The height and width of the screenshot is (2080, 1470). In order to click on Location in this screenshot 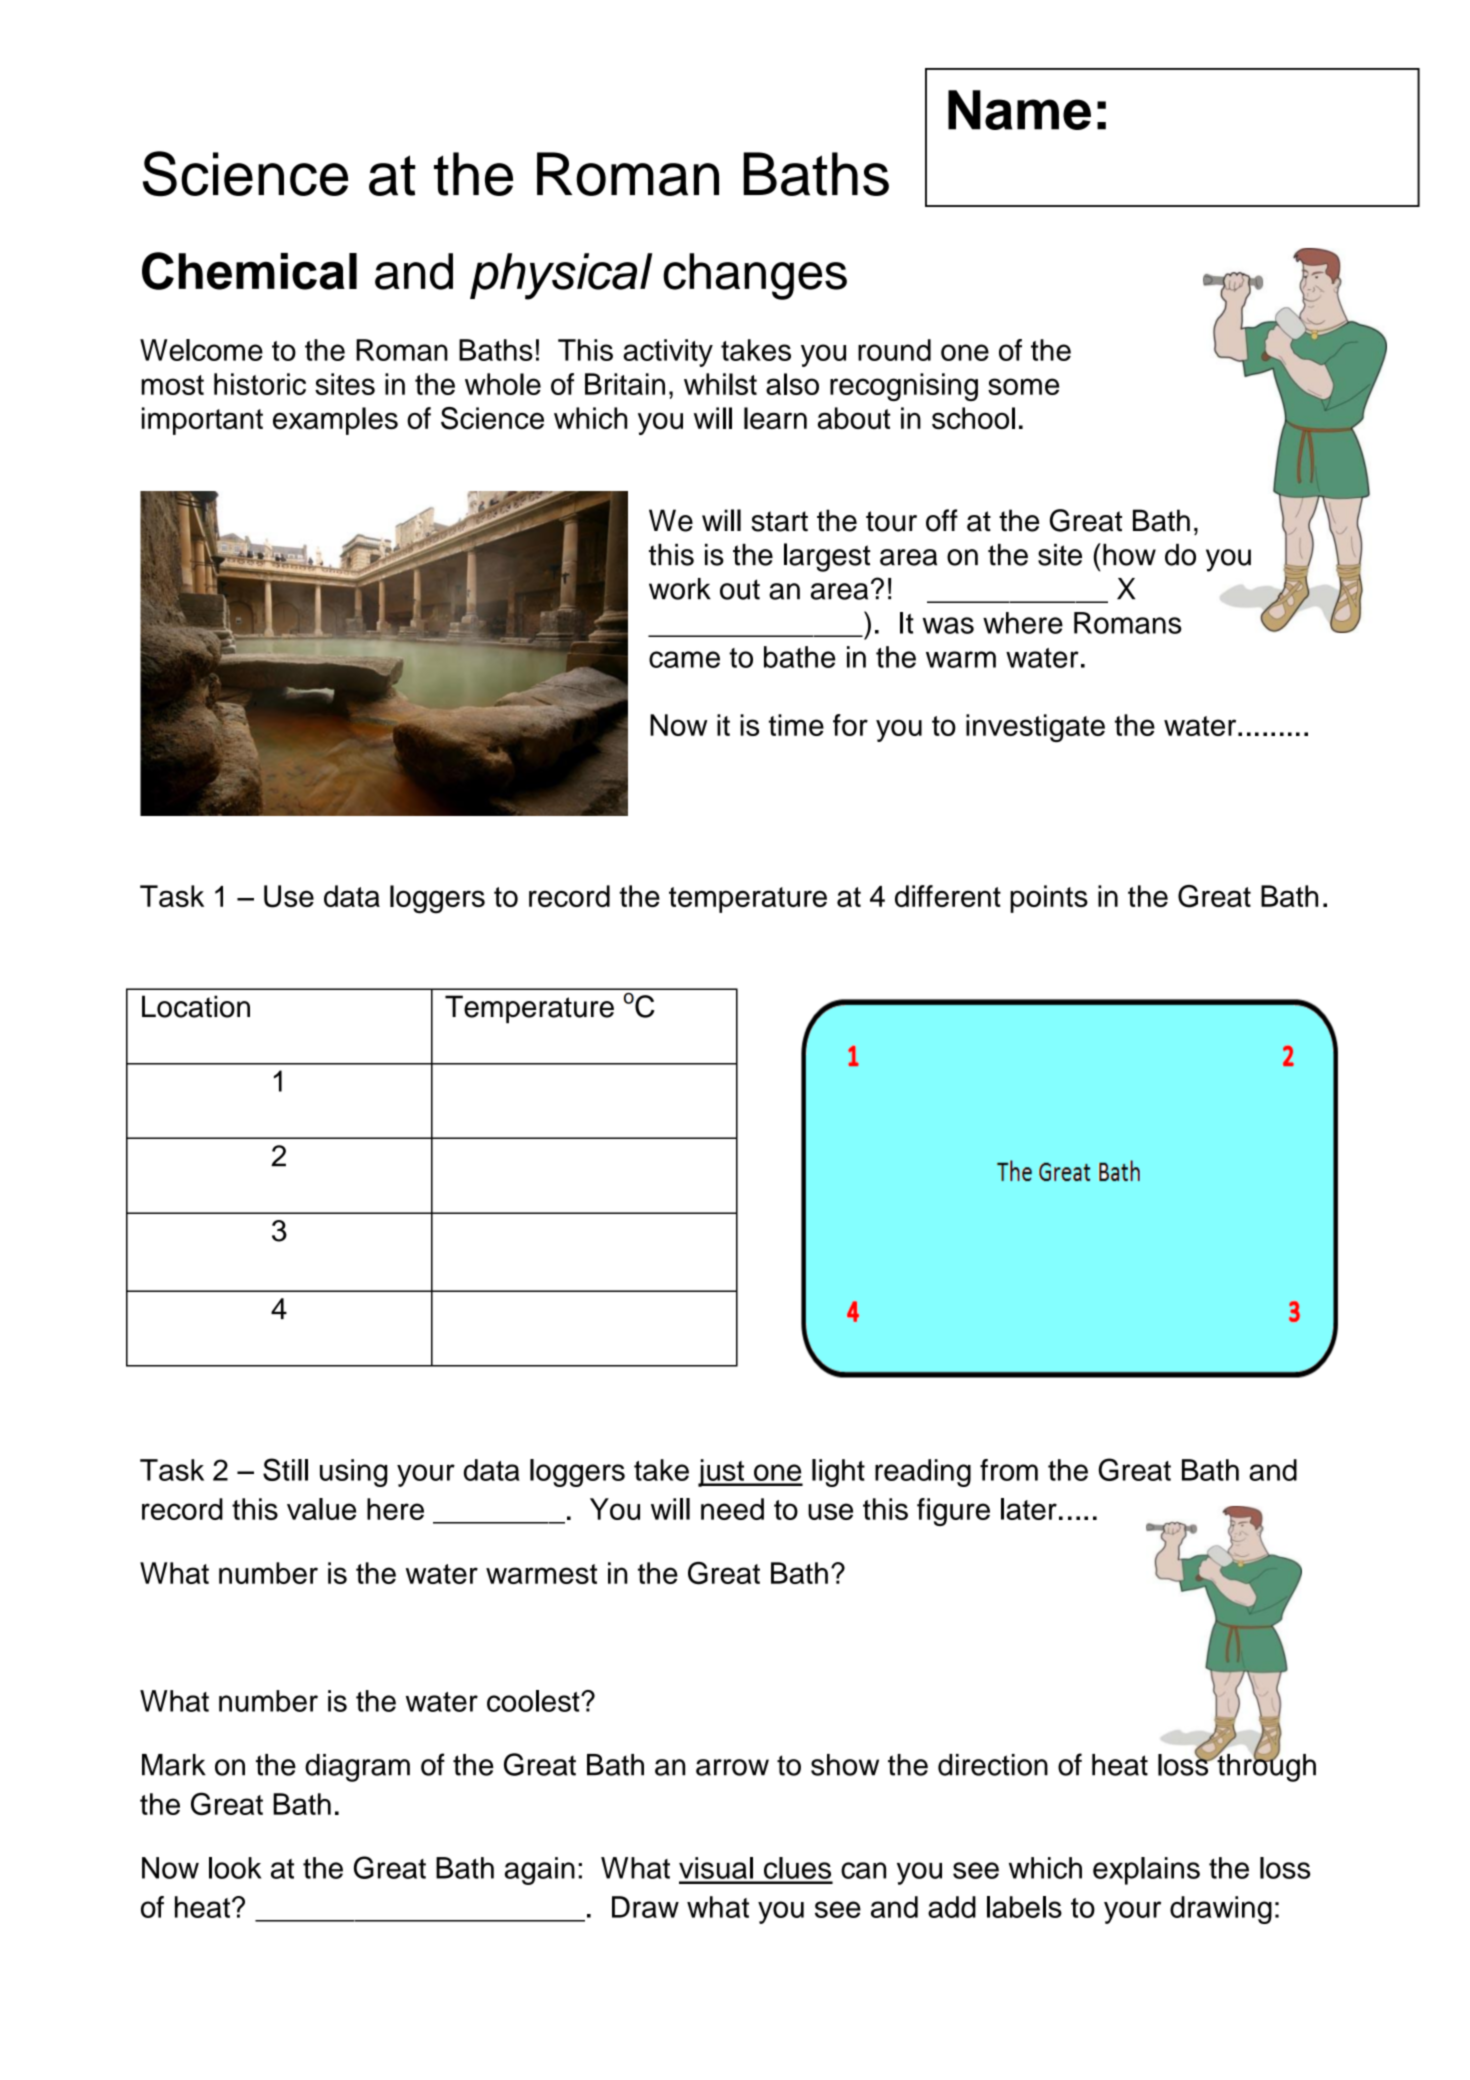, I will do `click(196, 1006)`.
